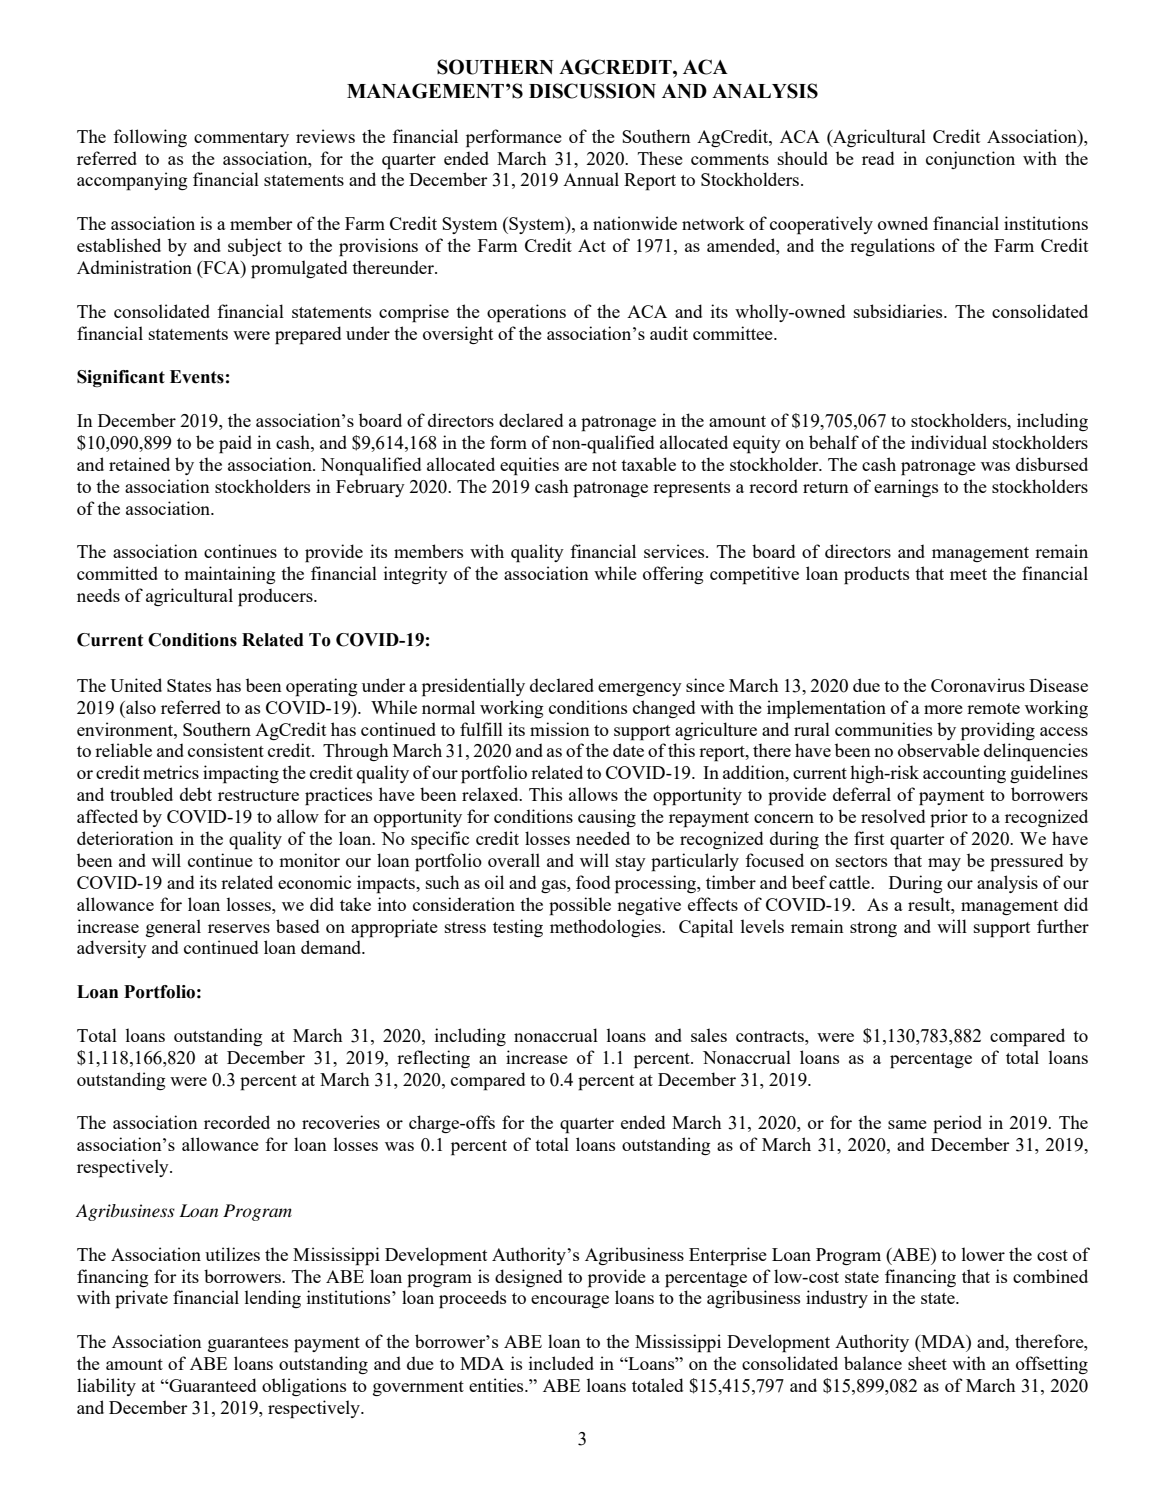 Image resolution: width=1165 pixels, height=1507 pixels. What do you see at coordinates (561, 1363) in the screenshot?
I see `included` at bounding box center [561, 1363].
